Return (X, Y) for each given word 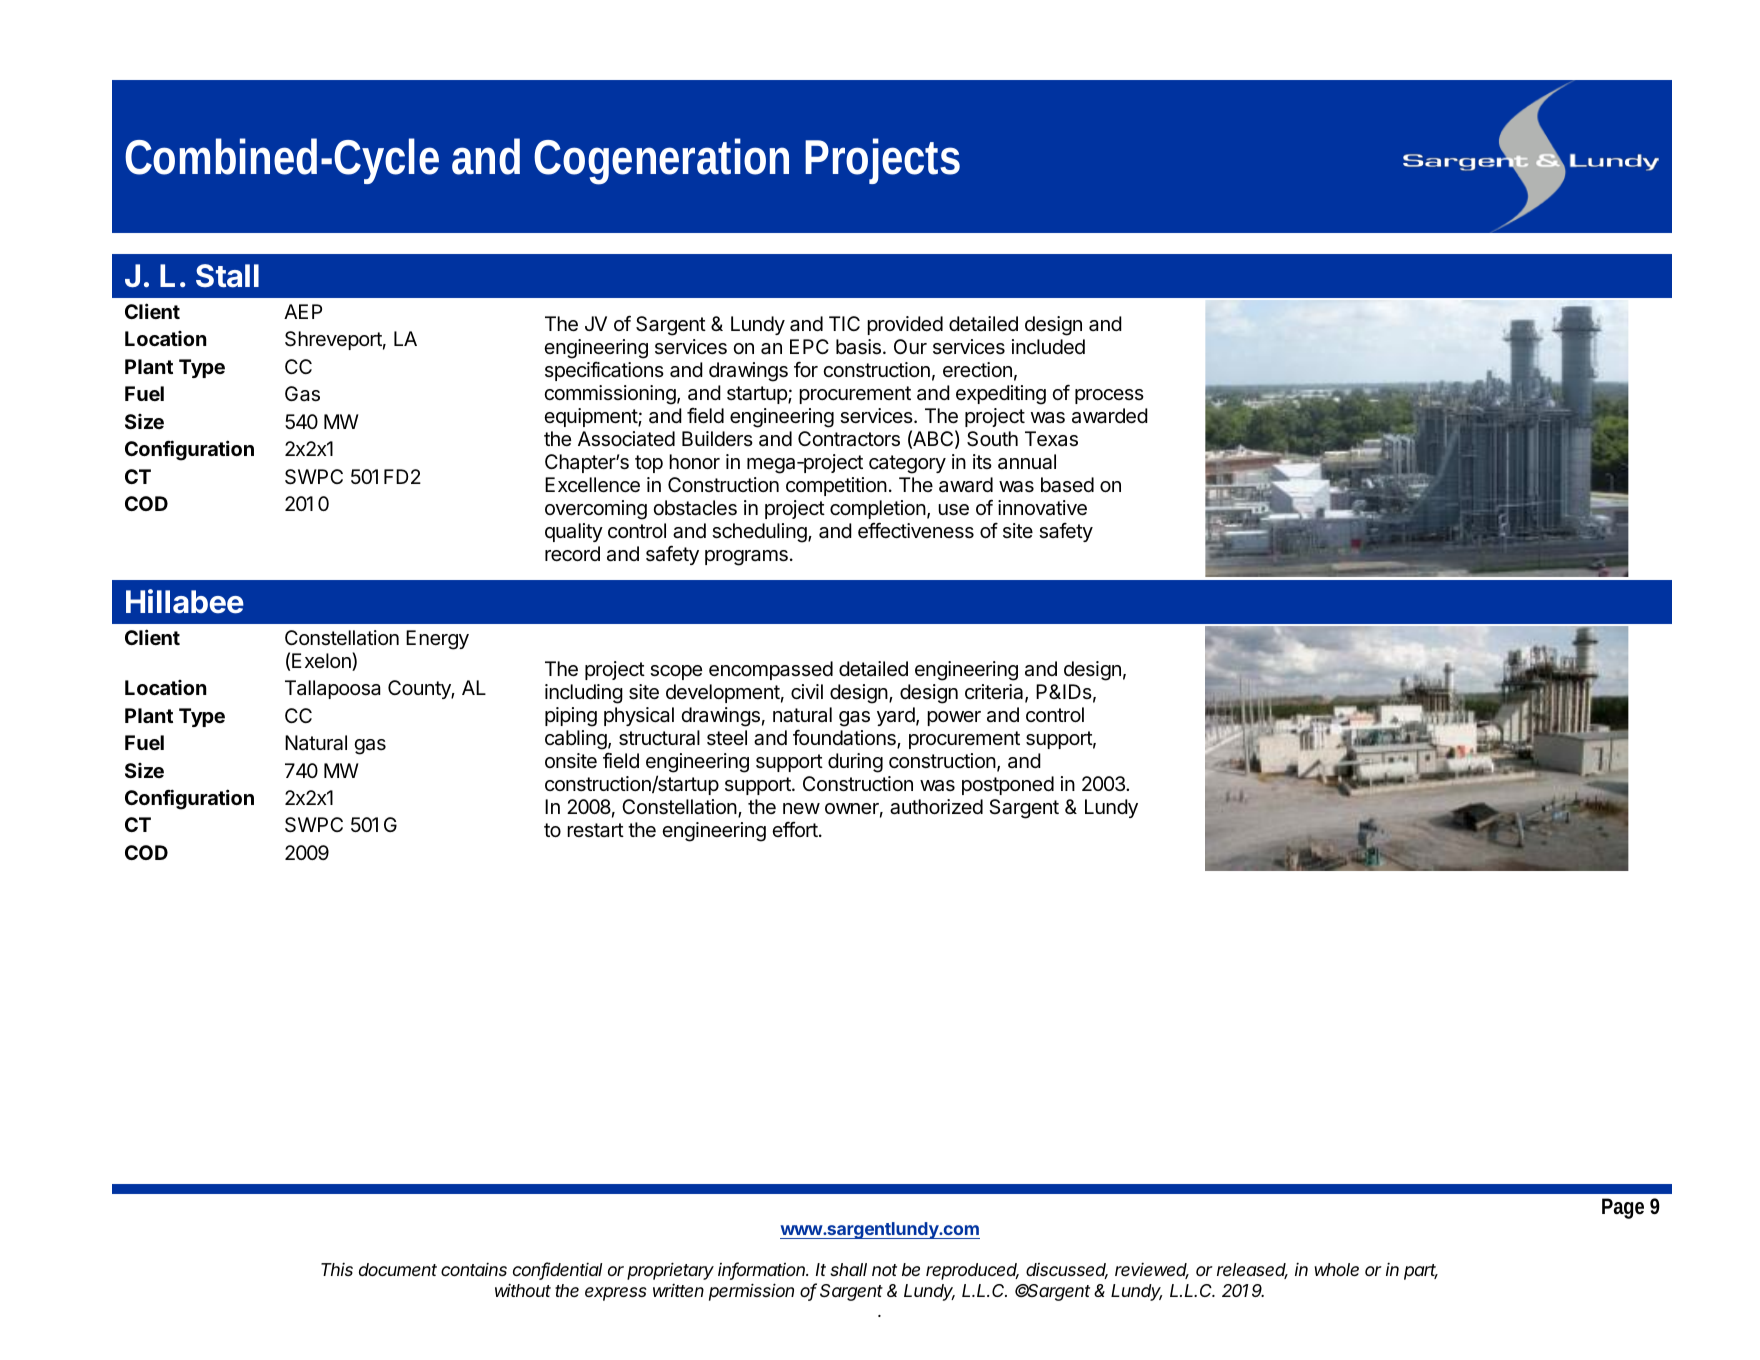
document (398, 1269)
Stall (227, 276)
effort (795, 829)
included (1048, 346)
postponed (1008, 785)
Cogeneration (661, 161)
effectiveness (916, 530)
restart (595, 830)
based (1067, 485)
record (572, 554)
